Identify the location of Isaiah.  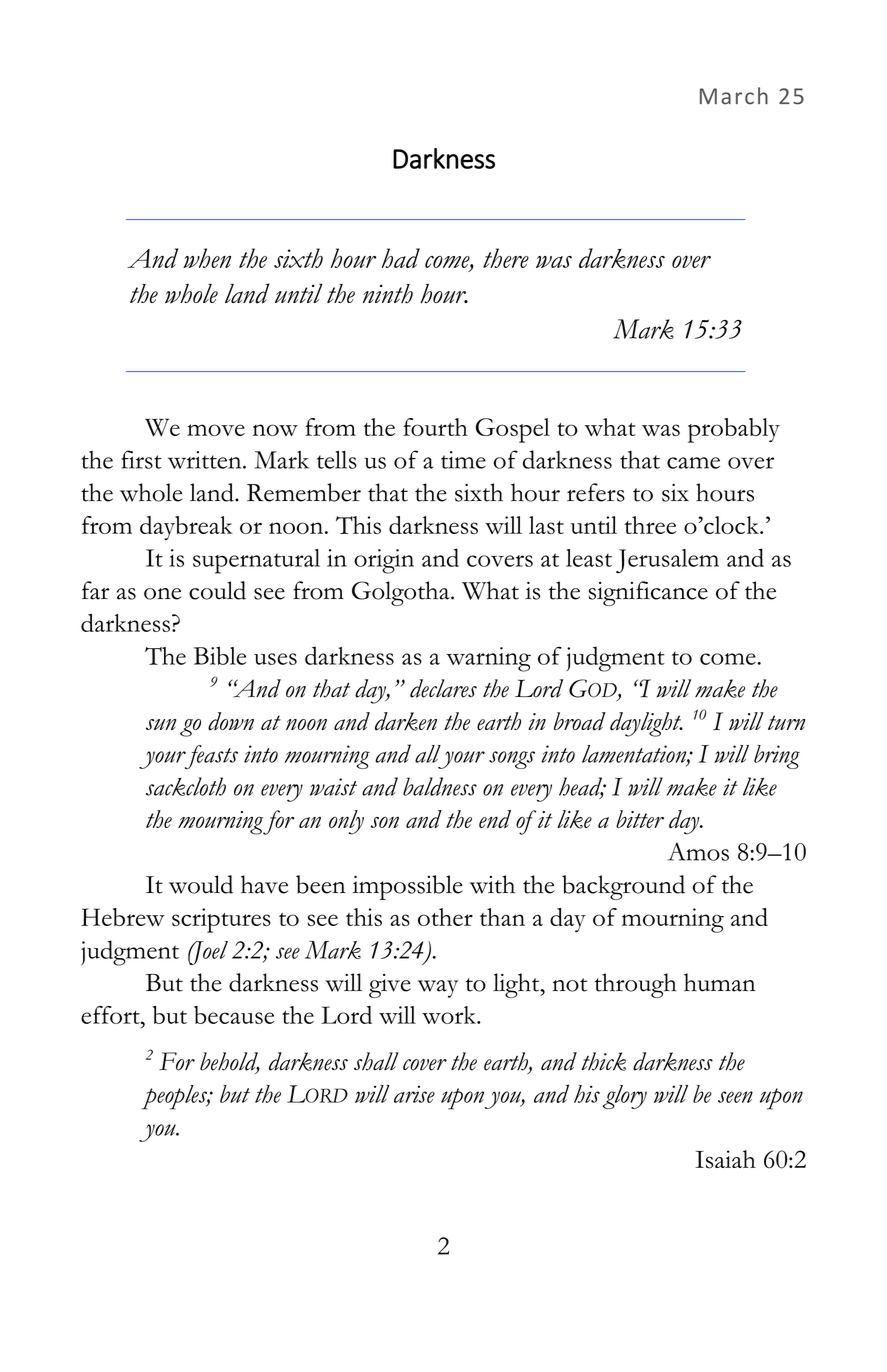
(726, 1159).
